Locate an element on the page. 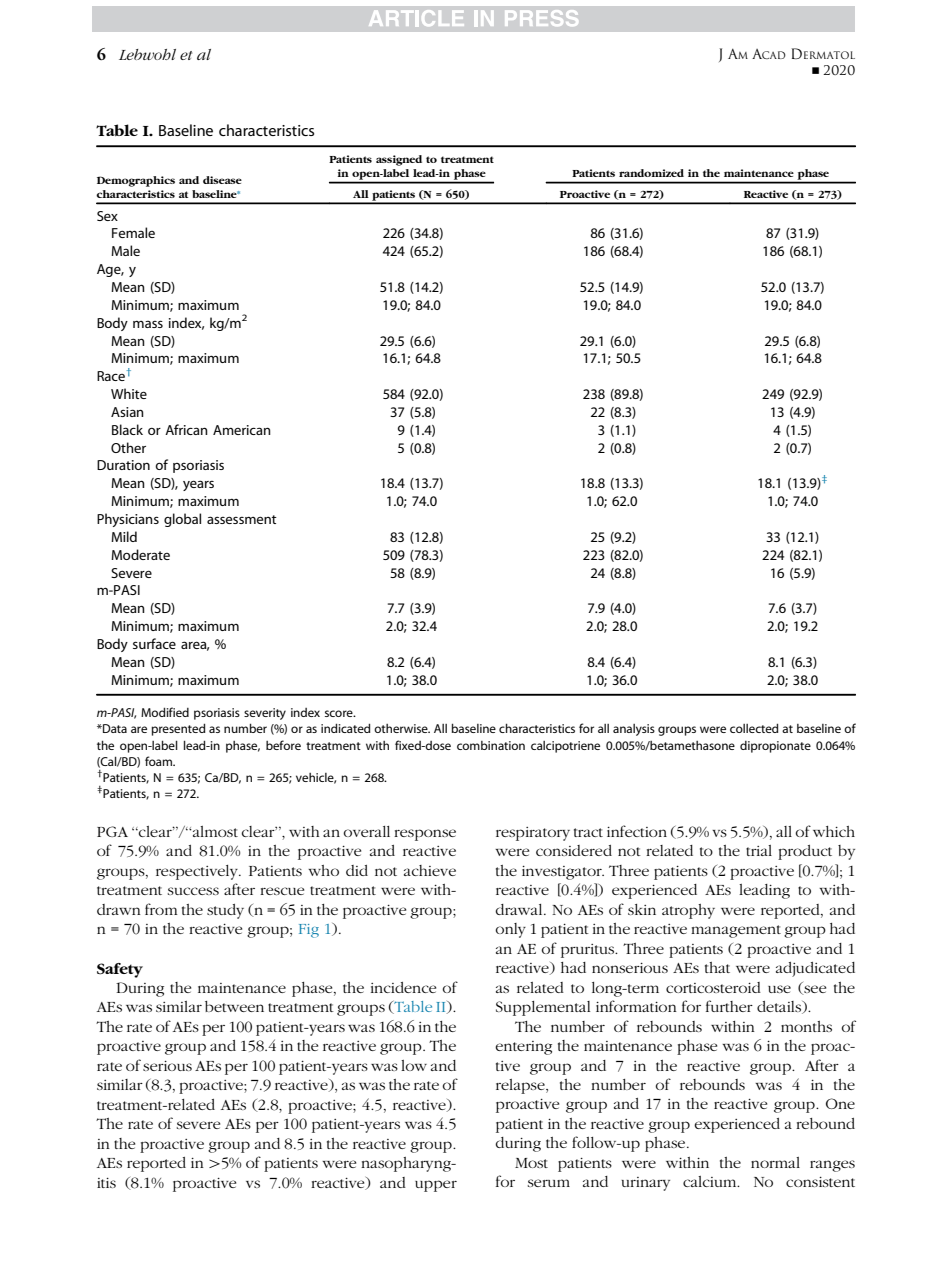 The width and height of the image is (952, 1275). disease is located at coordinates (222, 180).
